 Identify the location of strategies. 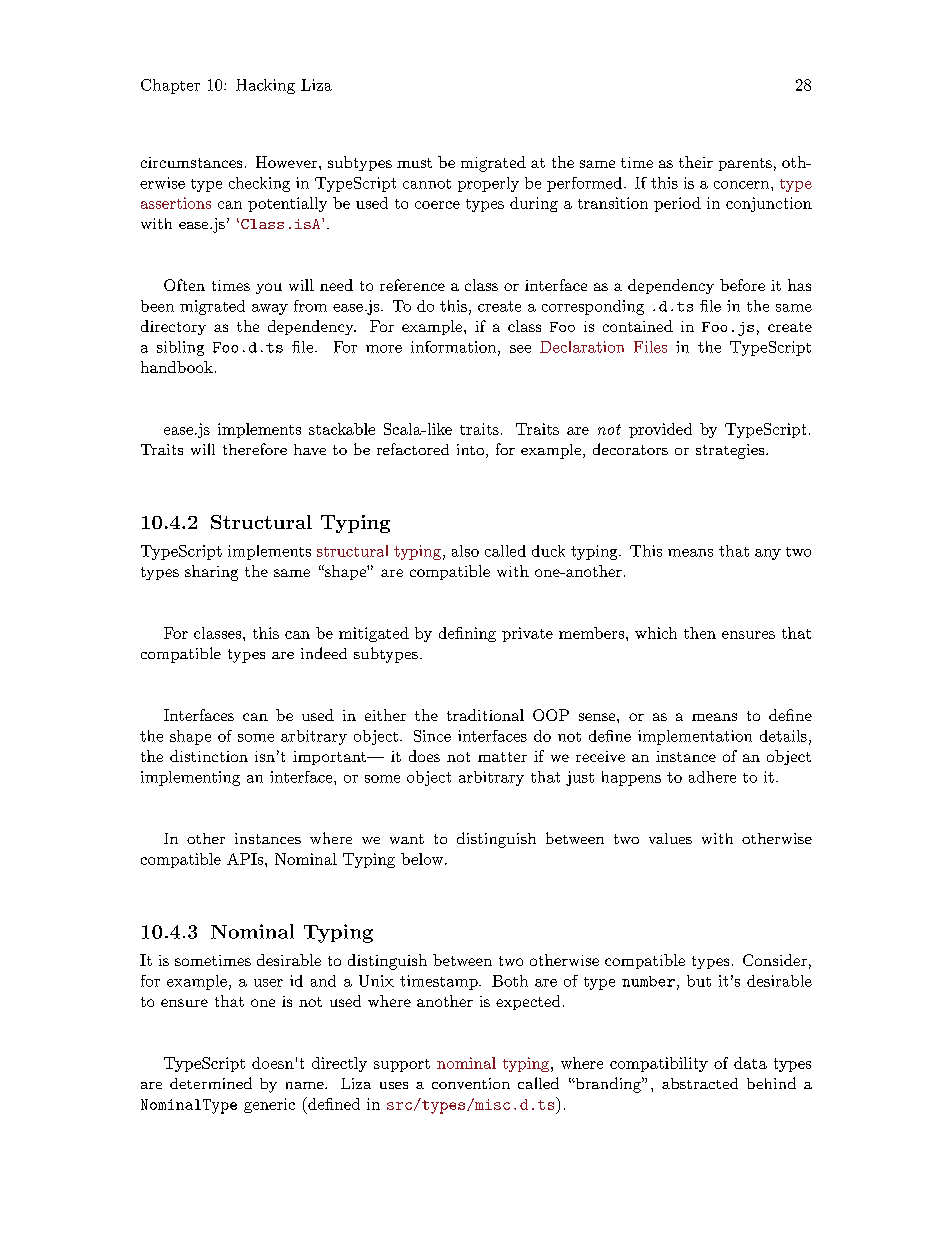
(730, 451).
